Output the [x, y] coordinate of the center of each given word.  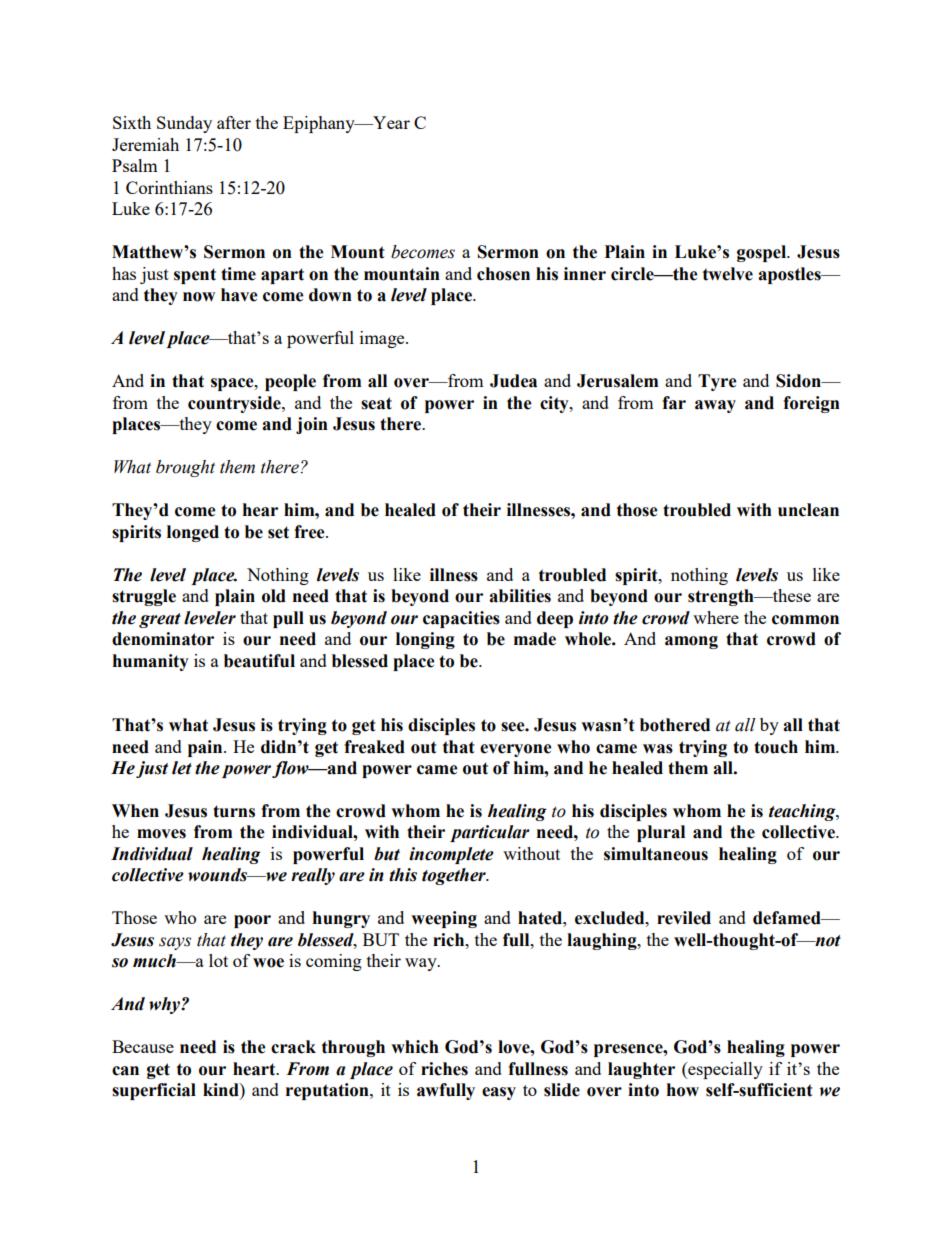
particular [490, 833]
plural [661, 833]
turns [234, 811]
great [160, 620]
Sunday [184, 124]
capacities [461, 619]
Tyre [717, 382]
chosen [503, 274]
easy [499, 1093]
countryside [235, 404]
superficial [154, 1091]
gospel [762, 253]
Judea [513, 381]
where [716, 617]
